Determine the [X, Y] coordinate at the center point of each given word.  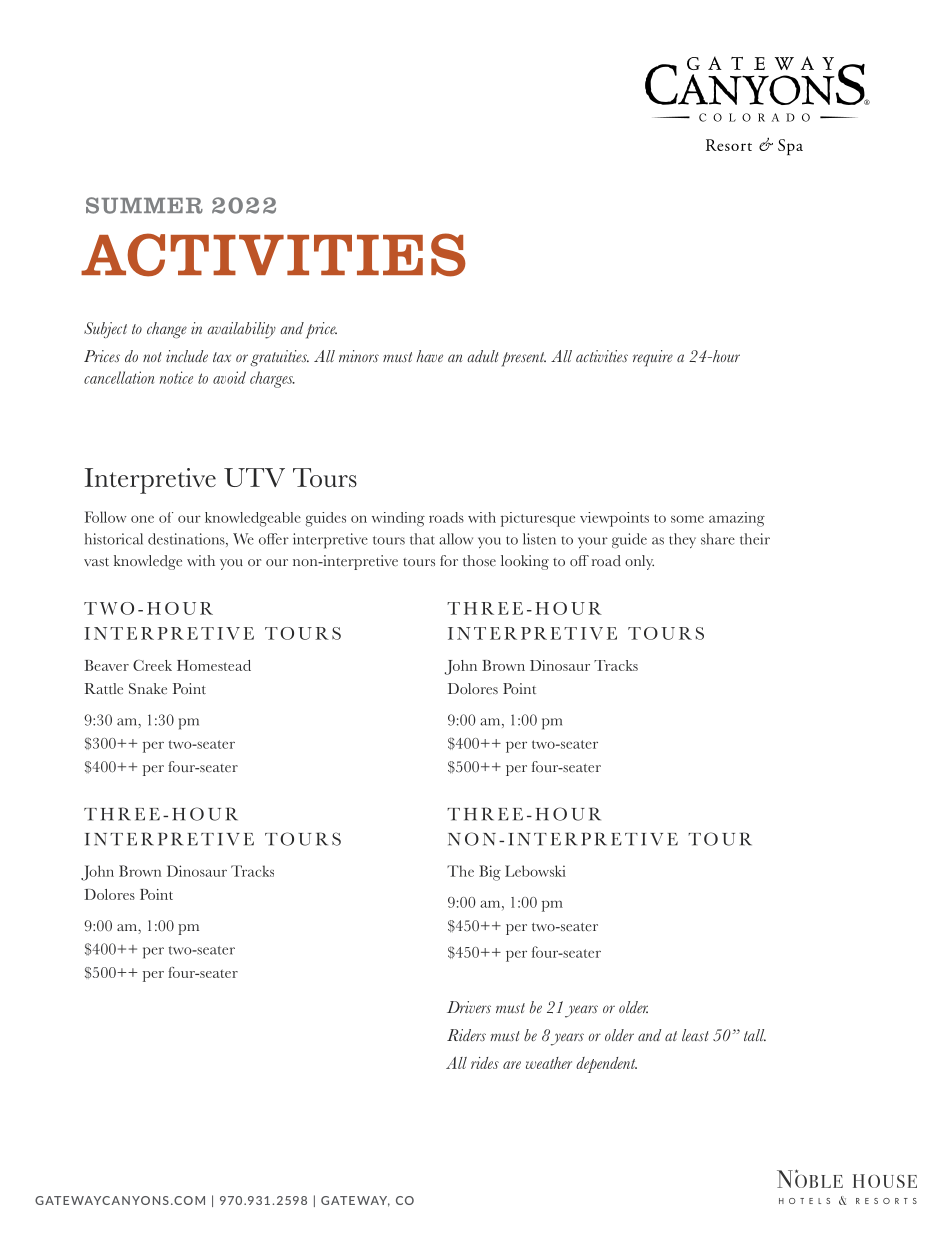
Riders [466, 1035]
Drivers [469, 1007]
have [429, 356]
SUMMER [144, 205]
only [639, 562]
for [449, 560]
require [653, 358]
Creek [152, 665]
